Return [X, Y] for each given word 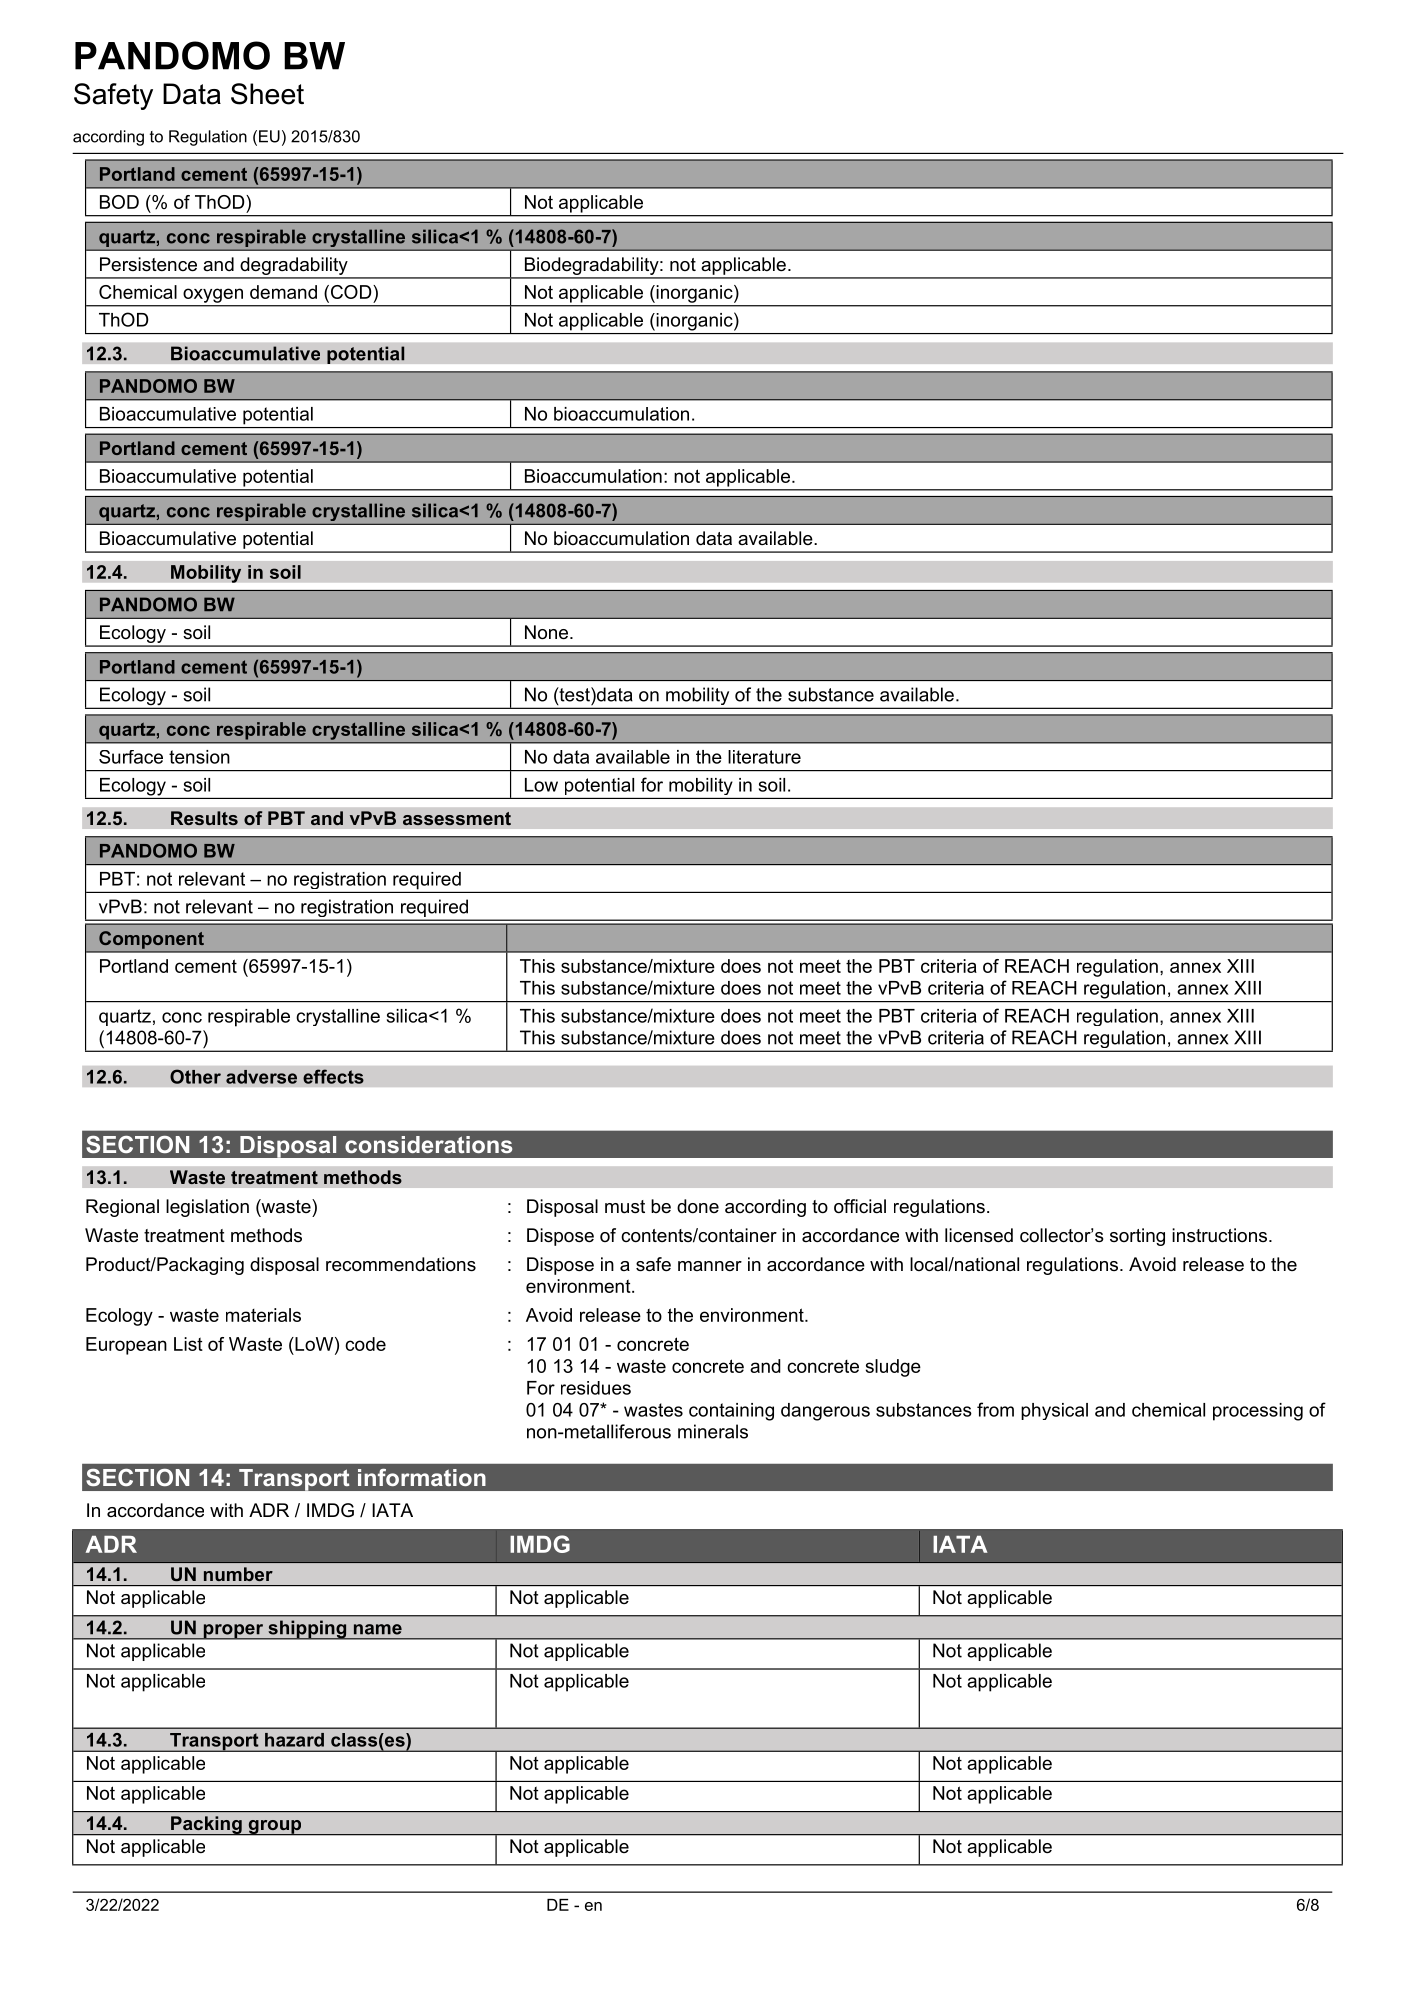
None [548, 632]
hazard [294, 1740]
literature [764, 757]
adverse [261, 1077]
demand [283, 292]
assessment [457, 818]
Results [204, 818]
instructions [1221, 1235]
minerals [713, 1431]
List [188, 1344]
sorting [1137, 1237]
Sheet [267, 94]
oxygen [213, 296]
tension [199, 757]
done [698, 1206]
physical [1054, 1411]
